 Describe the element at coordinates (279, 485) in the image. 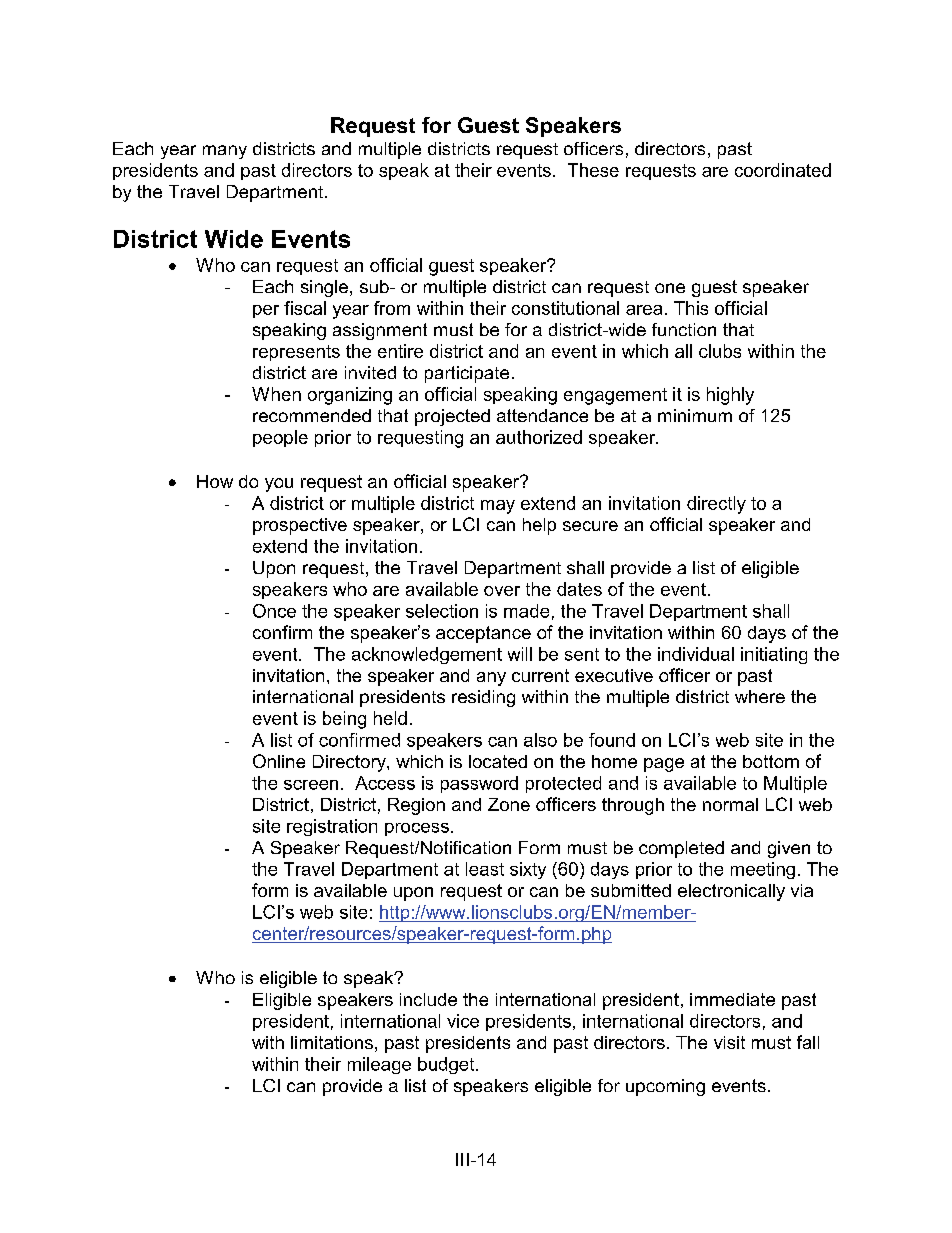

I see `you` at that location.
